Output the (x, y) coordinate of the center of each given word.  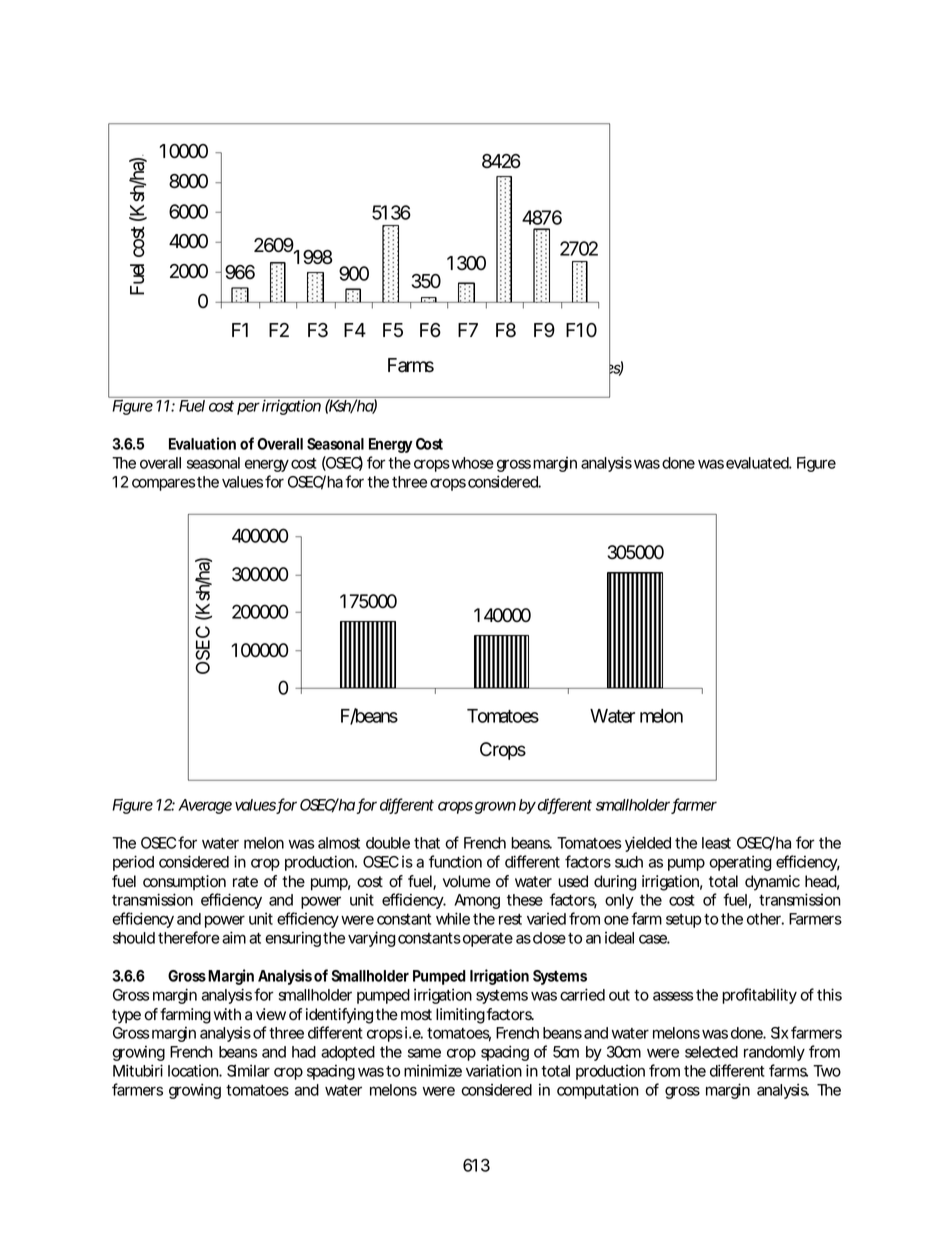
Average (205, 806)
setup (683, 921)
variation (494, 1070)
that (427, 843)
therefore (189, 937)
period (133, 863)
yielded (648, 844)
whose (473, 463)
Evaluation (202, 443)
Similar (248, 1070)
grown (495, 807)
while (453, 918)
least (716, 843)
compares (163, 484)
